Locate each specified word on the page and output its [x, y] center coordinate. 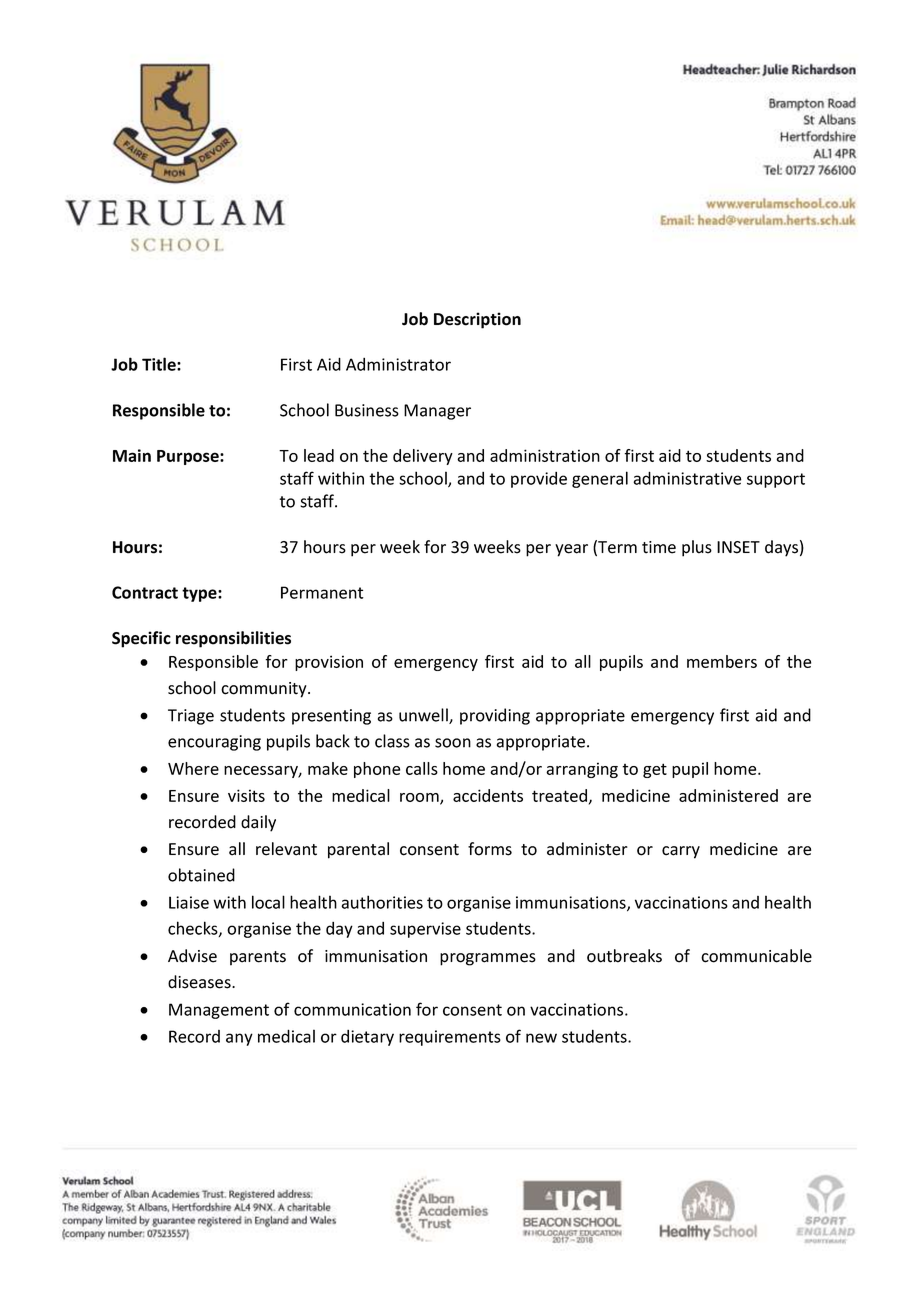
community [265, 690]
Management [219, 1011]
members [722, 661]
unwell [424, 716]
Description [477, 320]
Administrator [398, 364]
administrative [687, 478]
